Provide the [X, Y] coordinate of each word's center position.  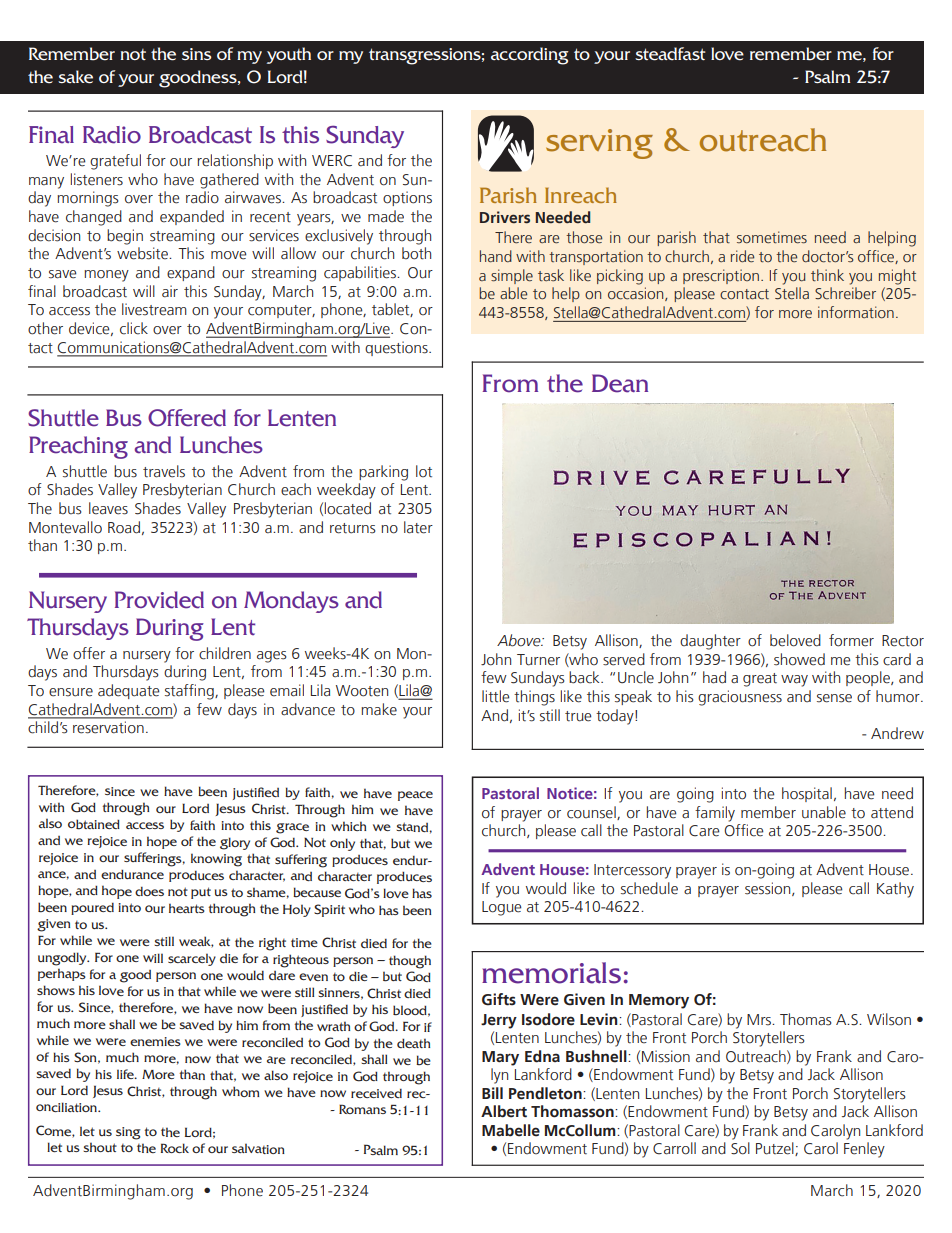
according [530, 56]
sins [196, 54]
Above [520, 640]
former [851, 640]
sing [128, 1133]
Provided [159, 600]
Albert [504, 1111]
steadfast [670, 54]
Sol [740, 1148]
